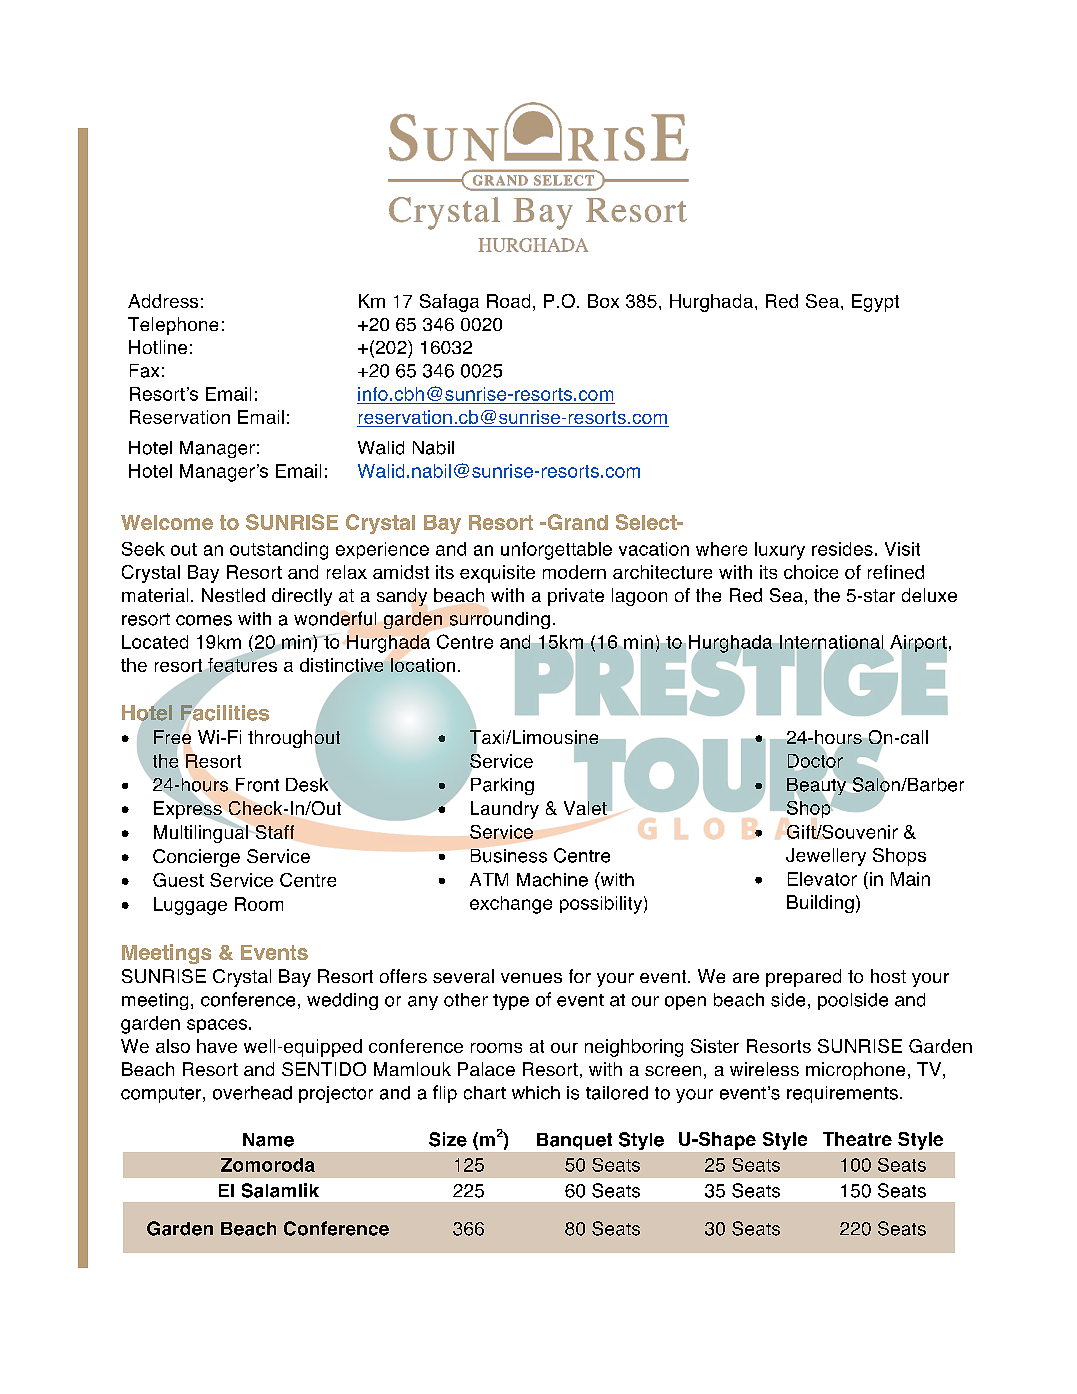 The image size is (1077, 1394). What do you see at coordinates (875, 303) in the image?
I see `Egypt` at bounding box center [875, 303].
